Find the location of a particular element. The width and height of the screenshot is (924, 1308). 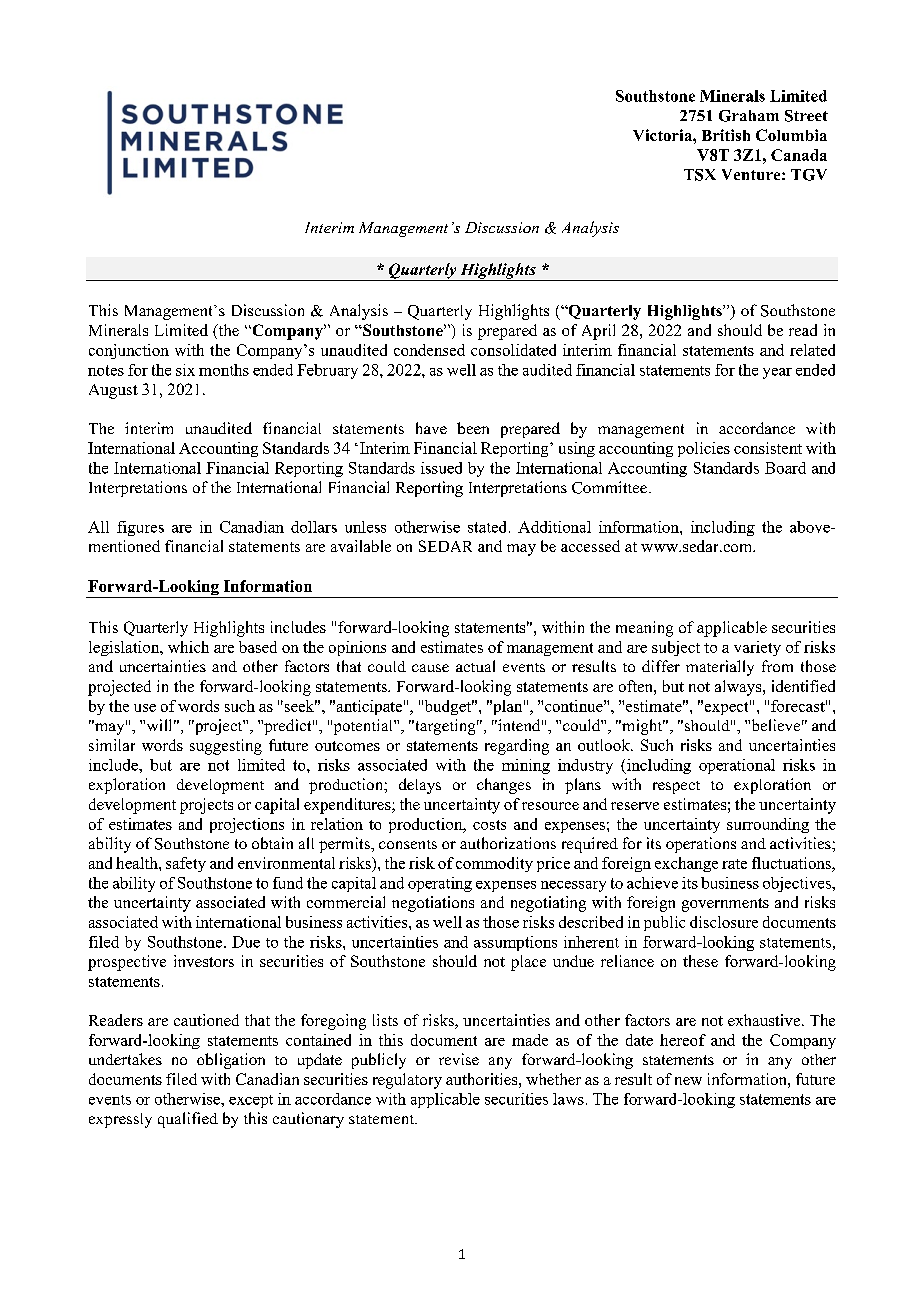

figures is located at coordinates (140, 528).
